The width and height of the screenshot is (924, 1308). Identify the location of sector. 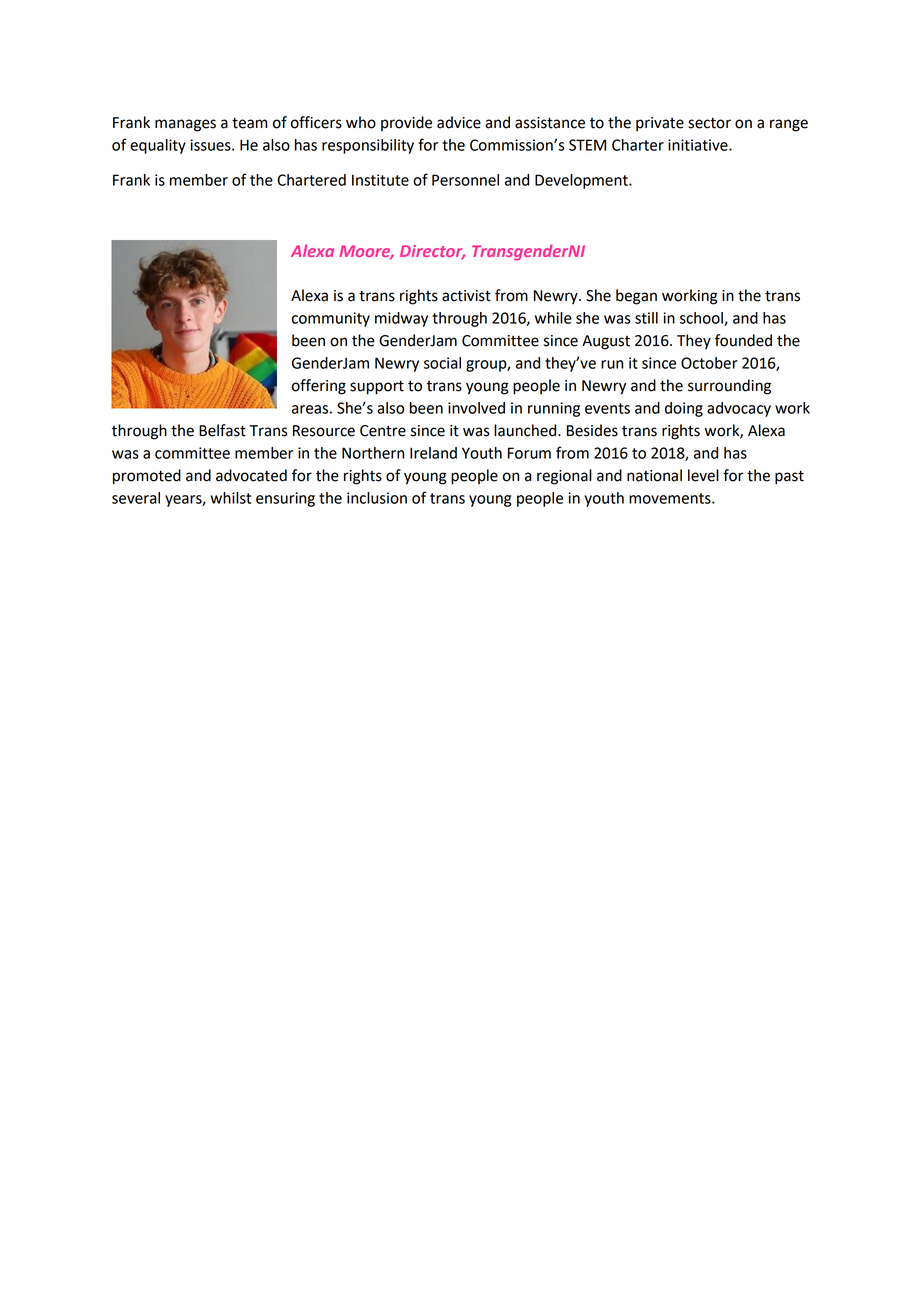
(709, 123).
